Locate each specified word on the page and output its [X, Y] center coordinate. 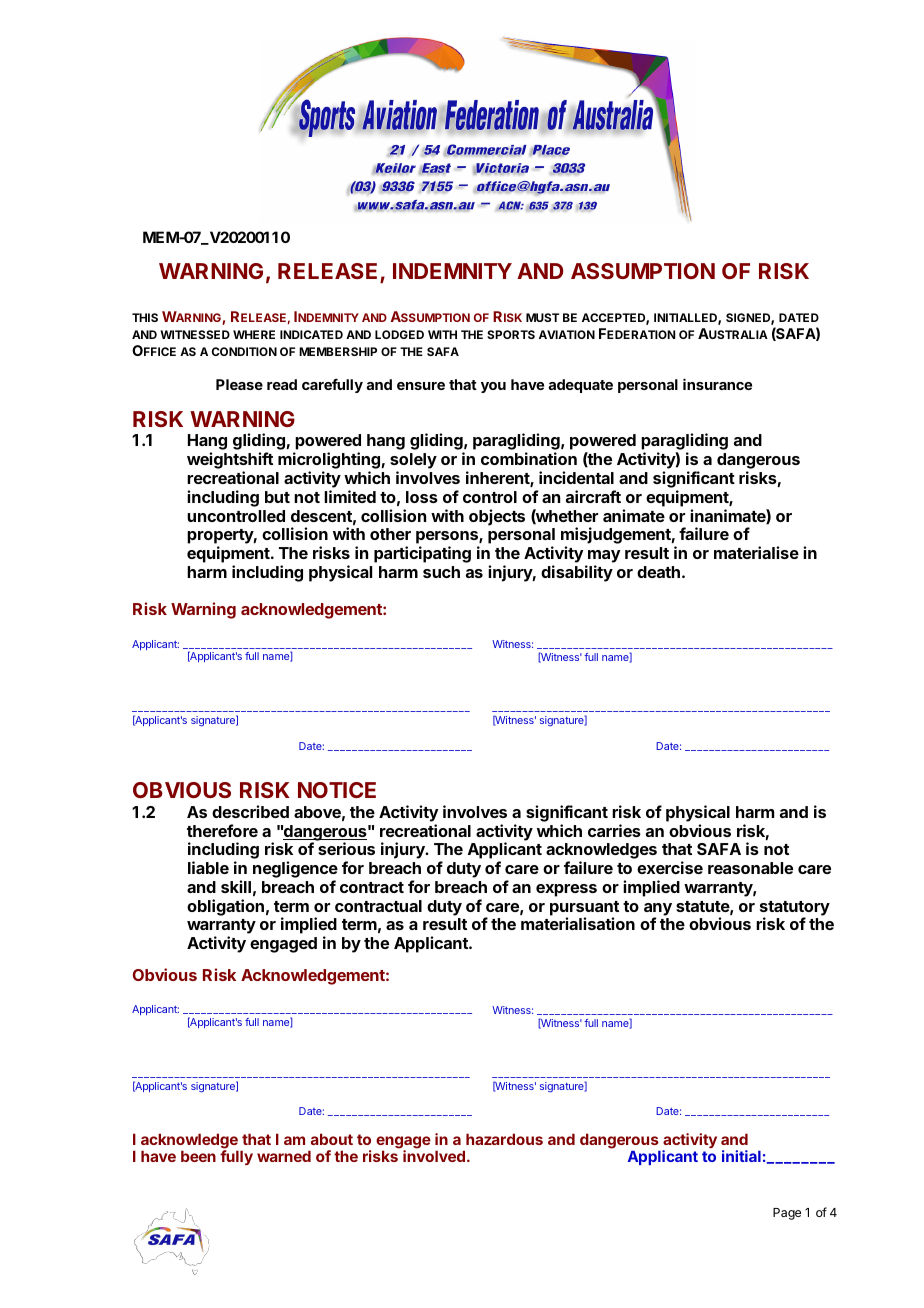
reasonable [750, 868]
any [658, 910]
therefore [222, 830]
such [441, 572]
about [332, 1139]
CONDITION [244, 351]
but [277, 497]
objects [497, 517]
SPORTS [511, 334]
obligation [225, 907]
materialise [756, 552]
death [658, 572]
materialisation [578, 923]
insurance [717, 384]
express [566, 890]
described [250, 811]
